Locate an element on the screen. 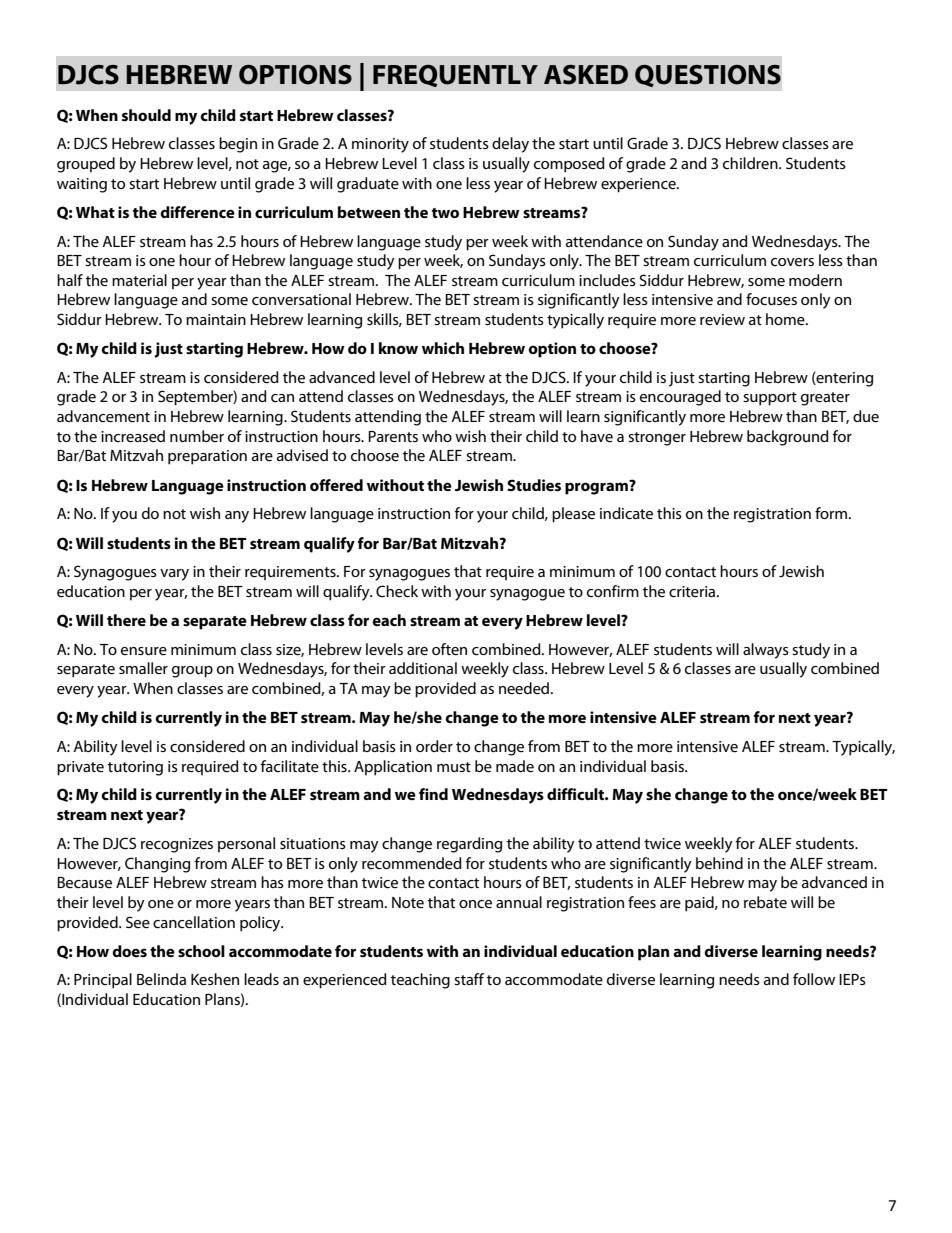  QUESTIONS is located at coordinates (708, 76).
